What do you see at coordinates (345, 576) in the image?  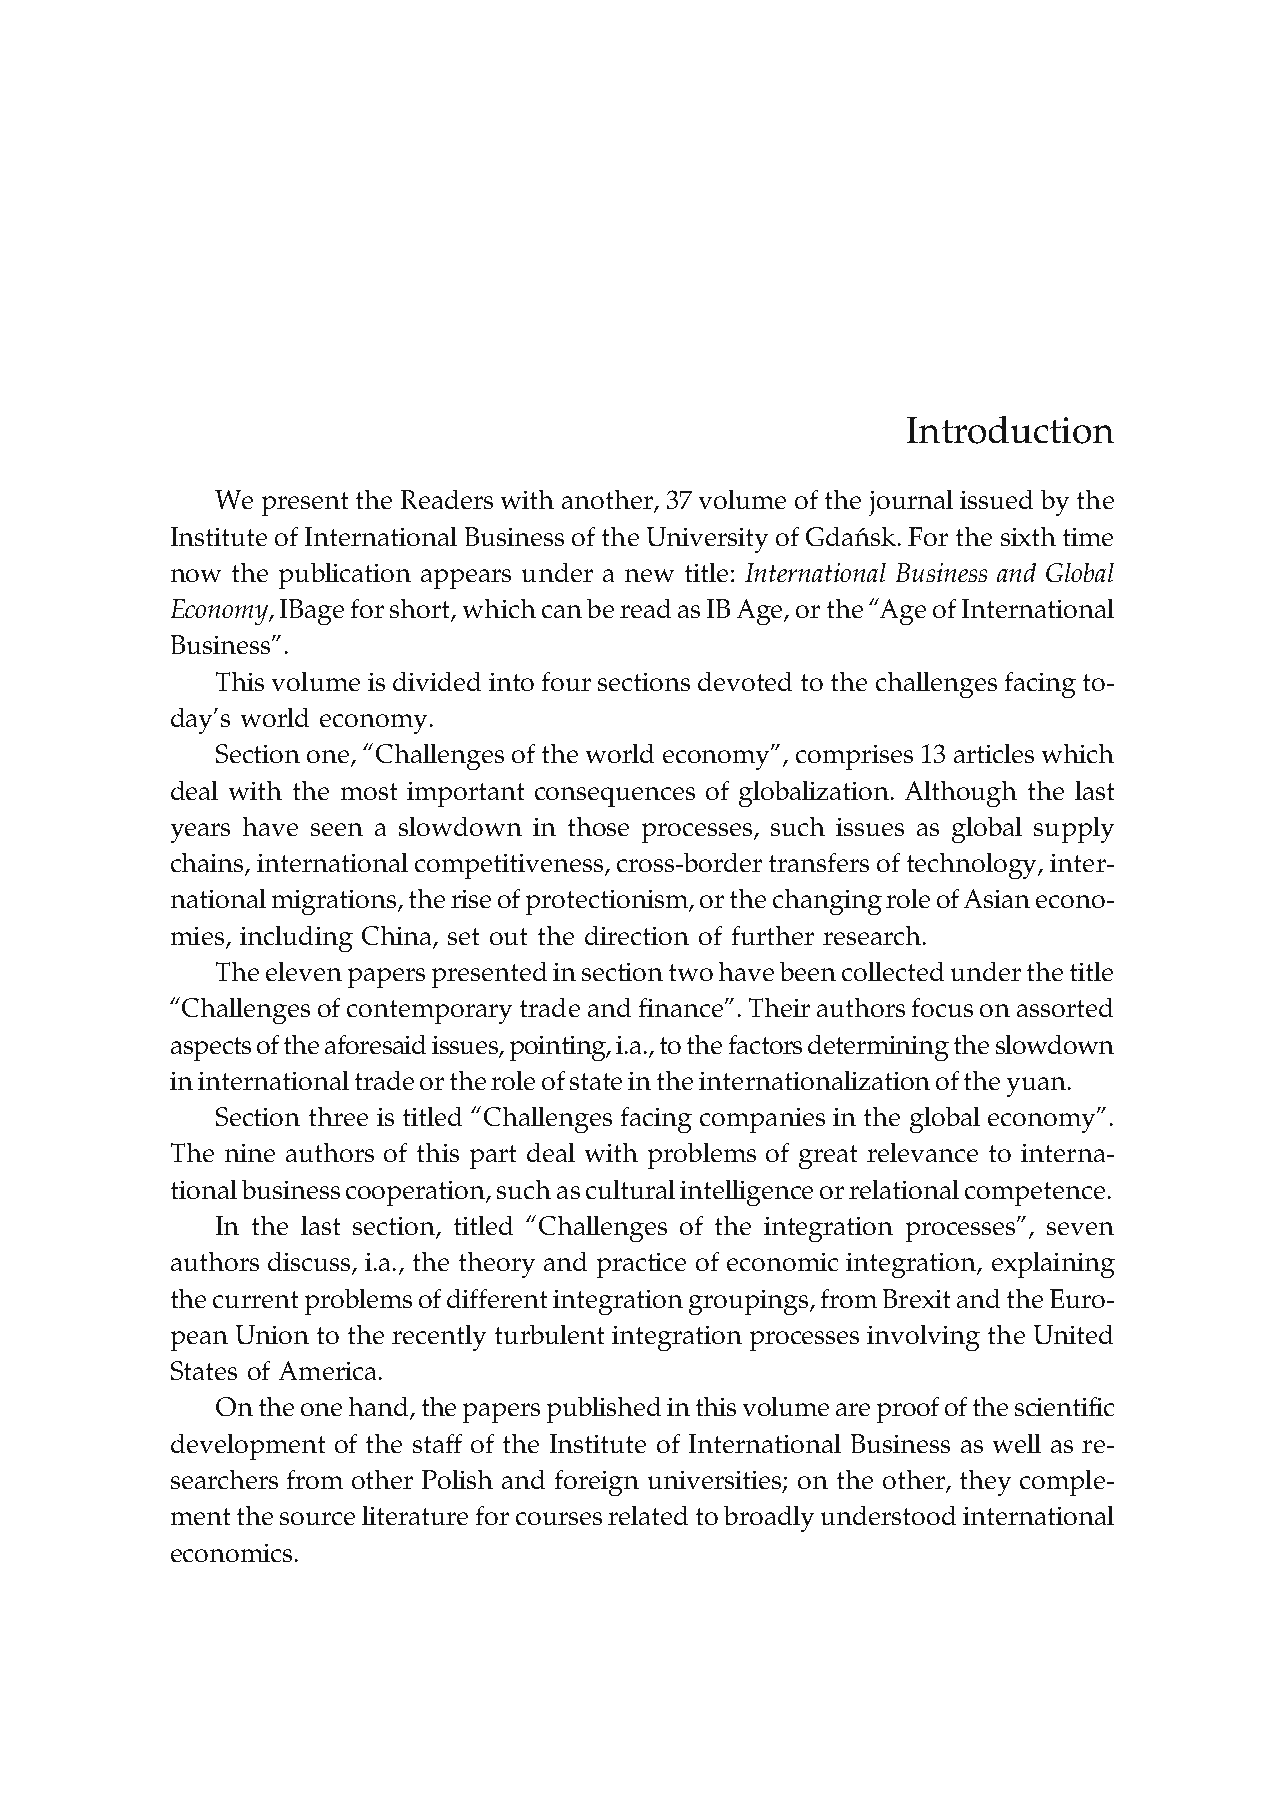 I see `publication` at bounding box center [345, 576].
